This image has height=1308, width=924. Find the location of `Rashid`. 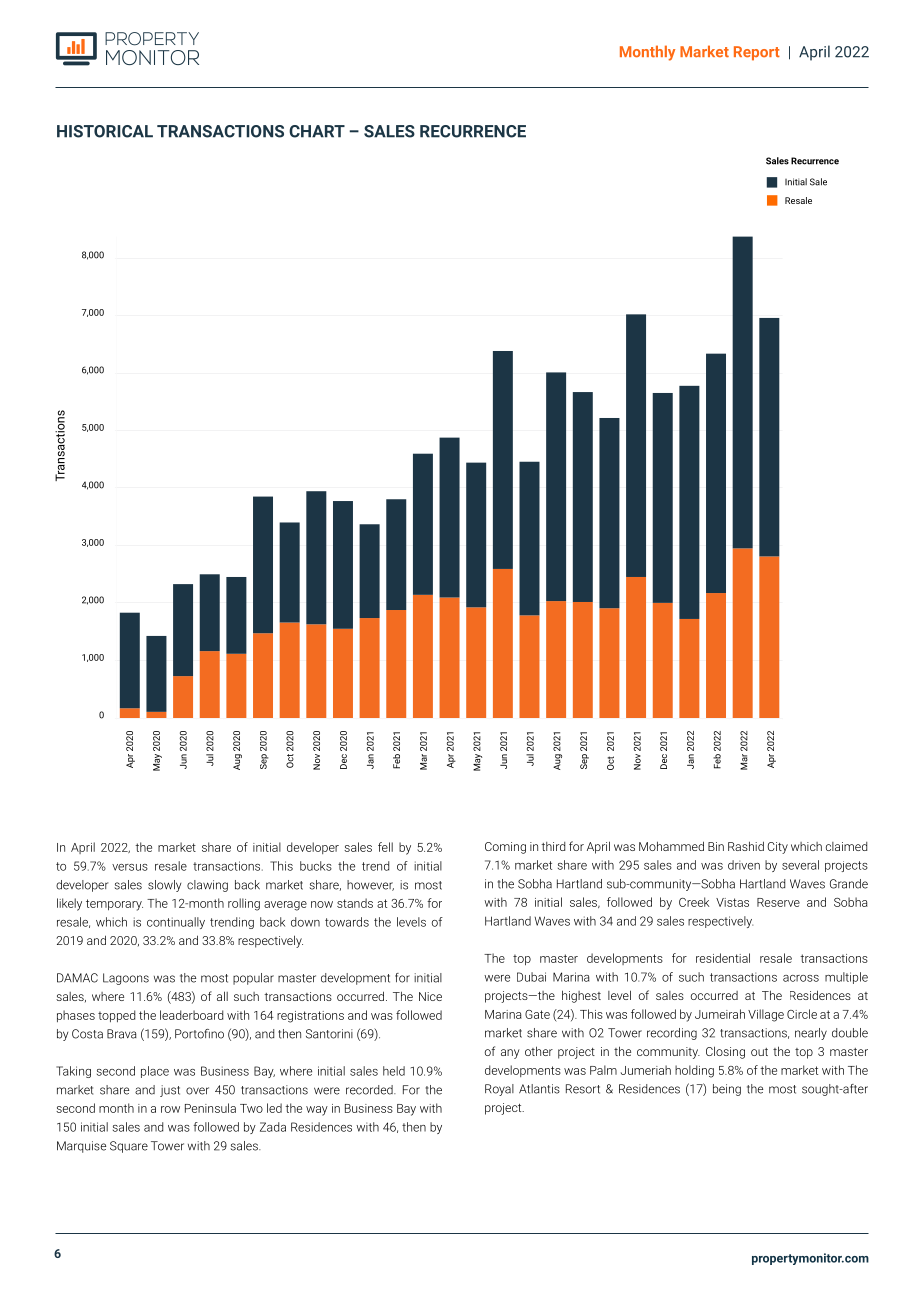

Rashid is located at coordinates (746, 846).
